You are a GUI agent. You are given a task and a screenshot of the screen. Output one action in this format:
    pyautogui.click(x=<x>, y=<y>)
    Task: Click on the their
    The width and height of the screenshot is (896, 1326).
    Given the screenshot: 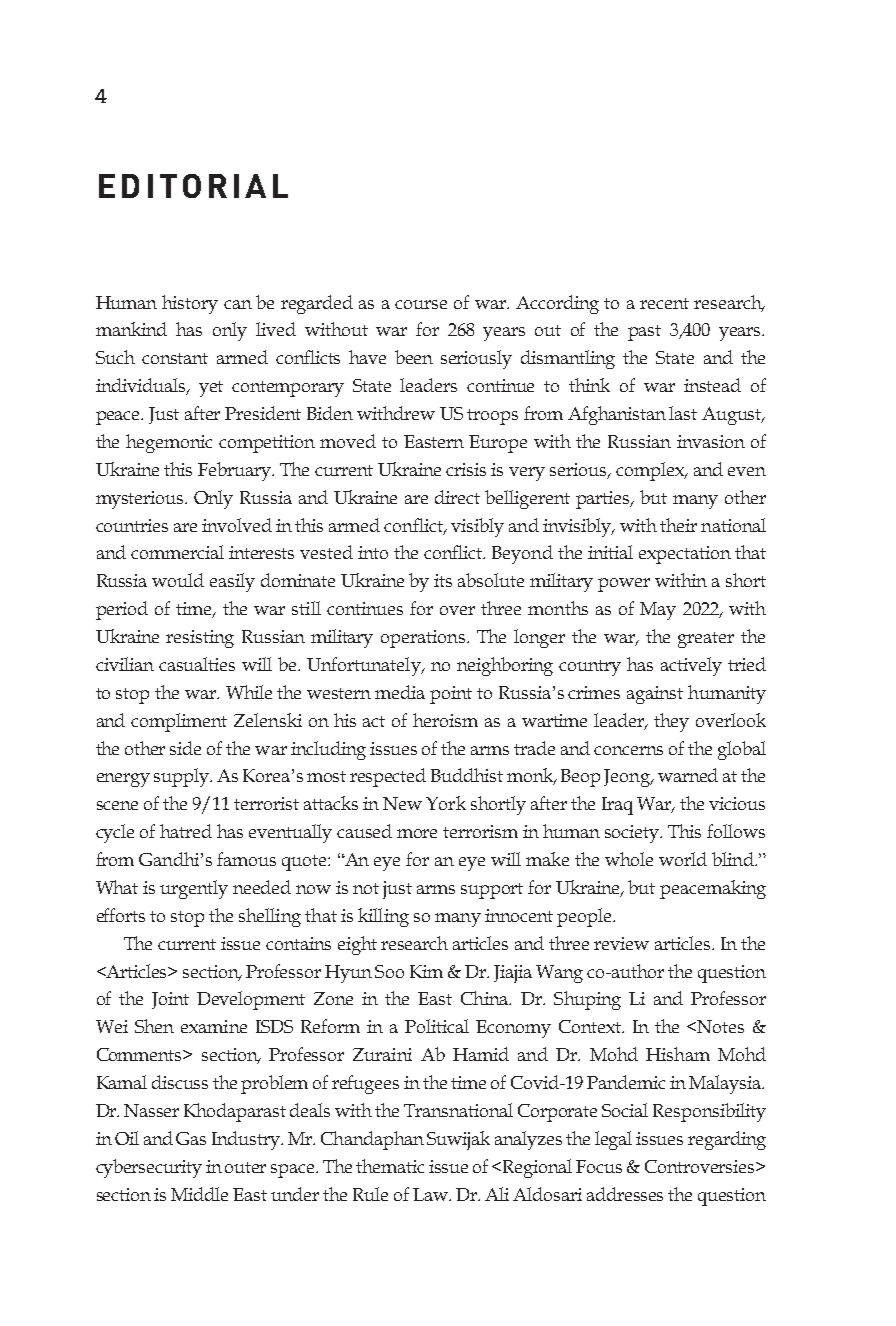 What is the action you would take?
    pyautogui.click(x=678, y=525)
